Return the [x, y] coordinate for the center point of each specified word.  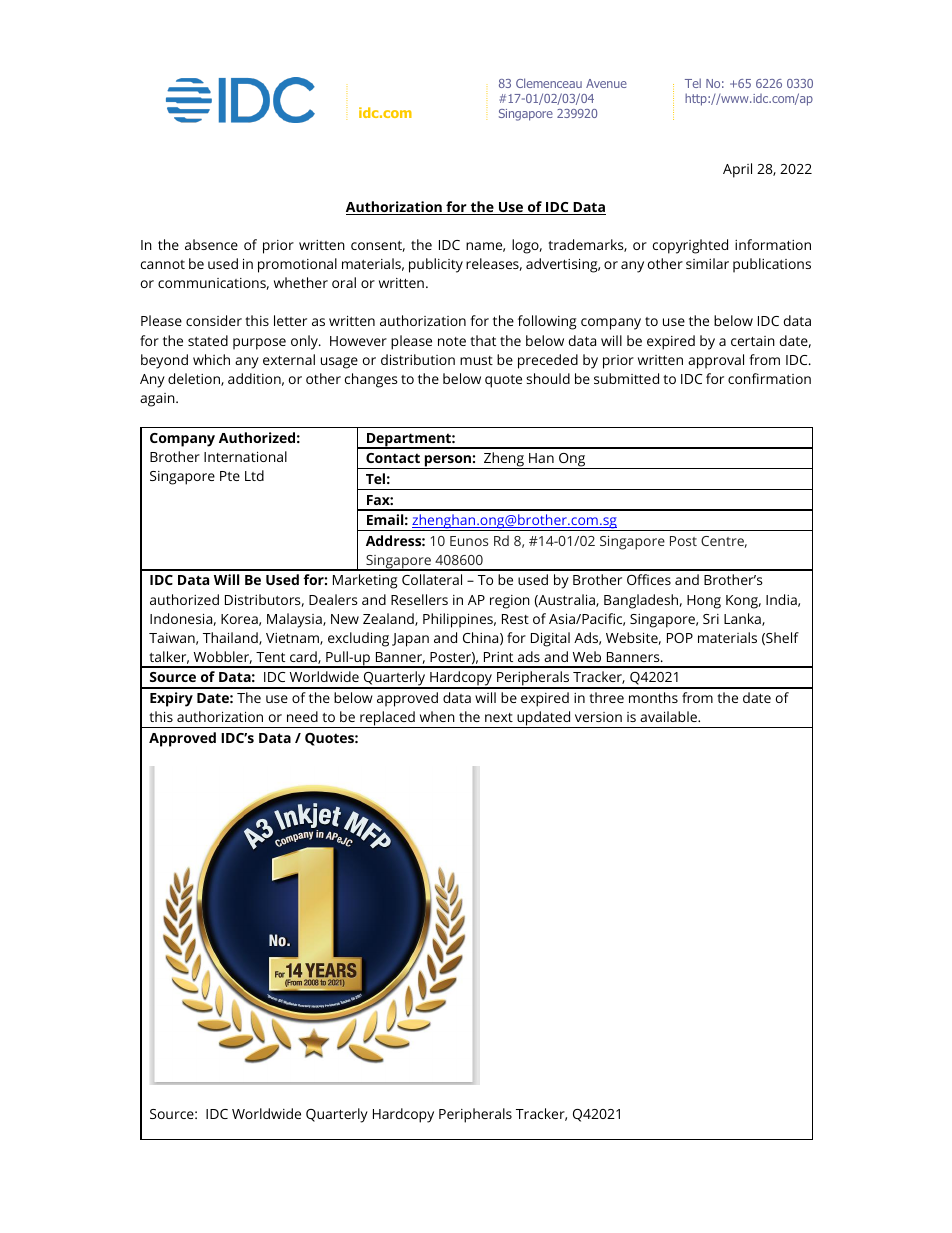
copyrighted [690, 246]
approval [716, 361]
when [437, 716]
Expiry [171, 699]
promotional [297, 265]
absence [211, 244]
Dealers [333, 599]
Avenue [606, 83]
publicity [436, 265]
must [476, 360]
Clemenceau [549, 83]
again [158, 400]
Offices [649, 579]
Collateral [432, 579]
